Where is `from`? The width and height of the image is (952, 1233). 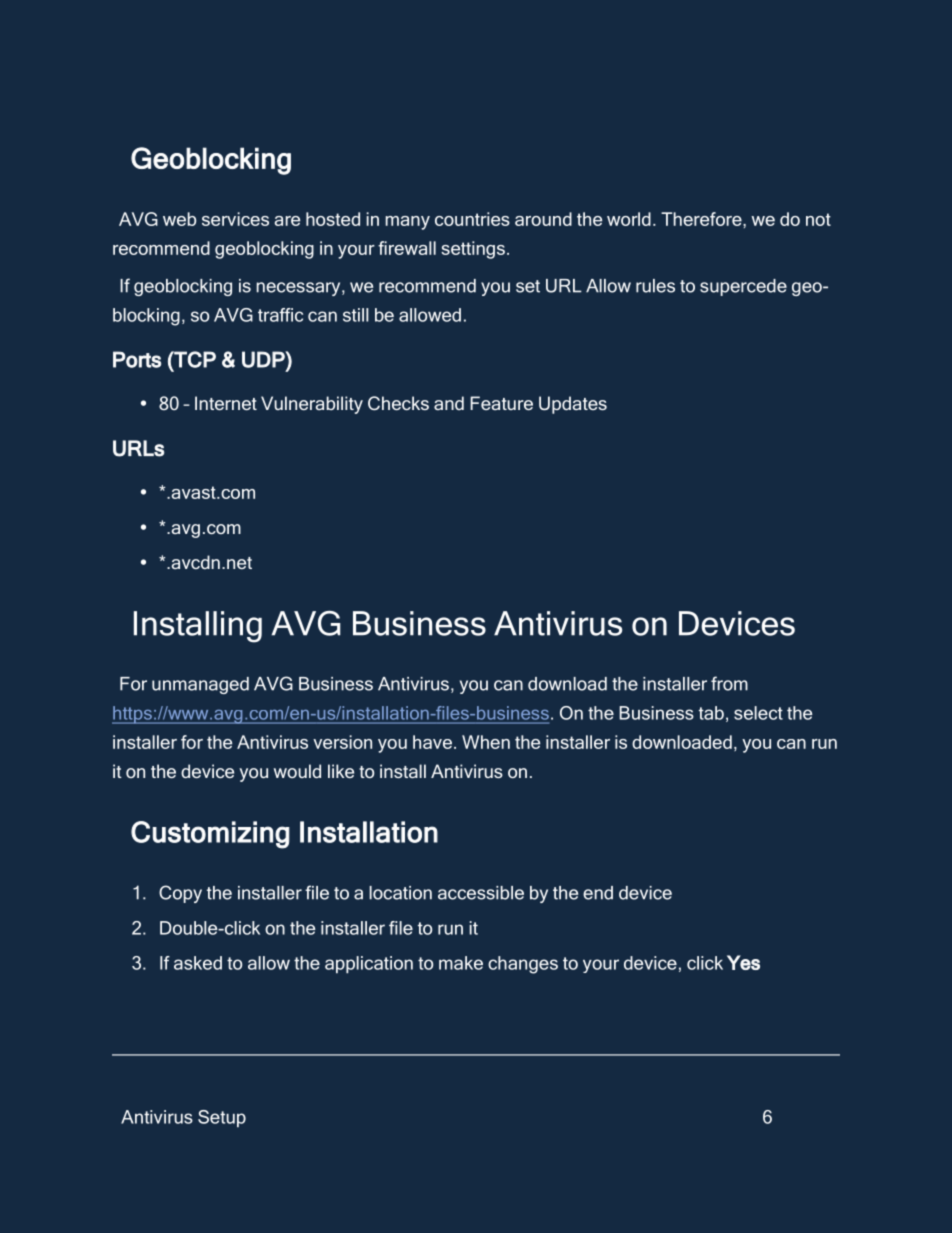 from is located at coordinates (729, 683).
